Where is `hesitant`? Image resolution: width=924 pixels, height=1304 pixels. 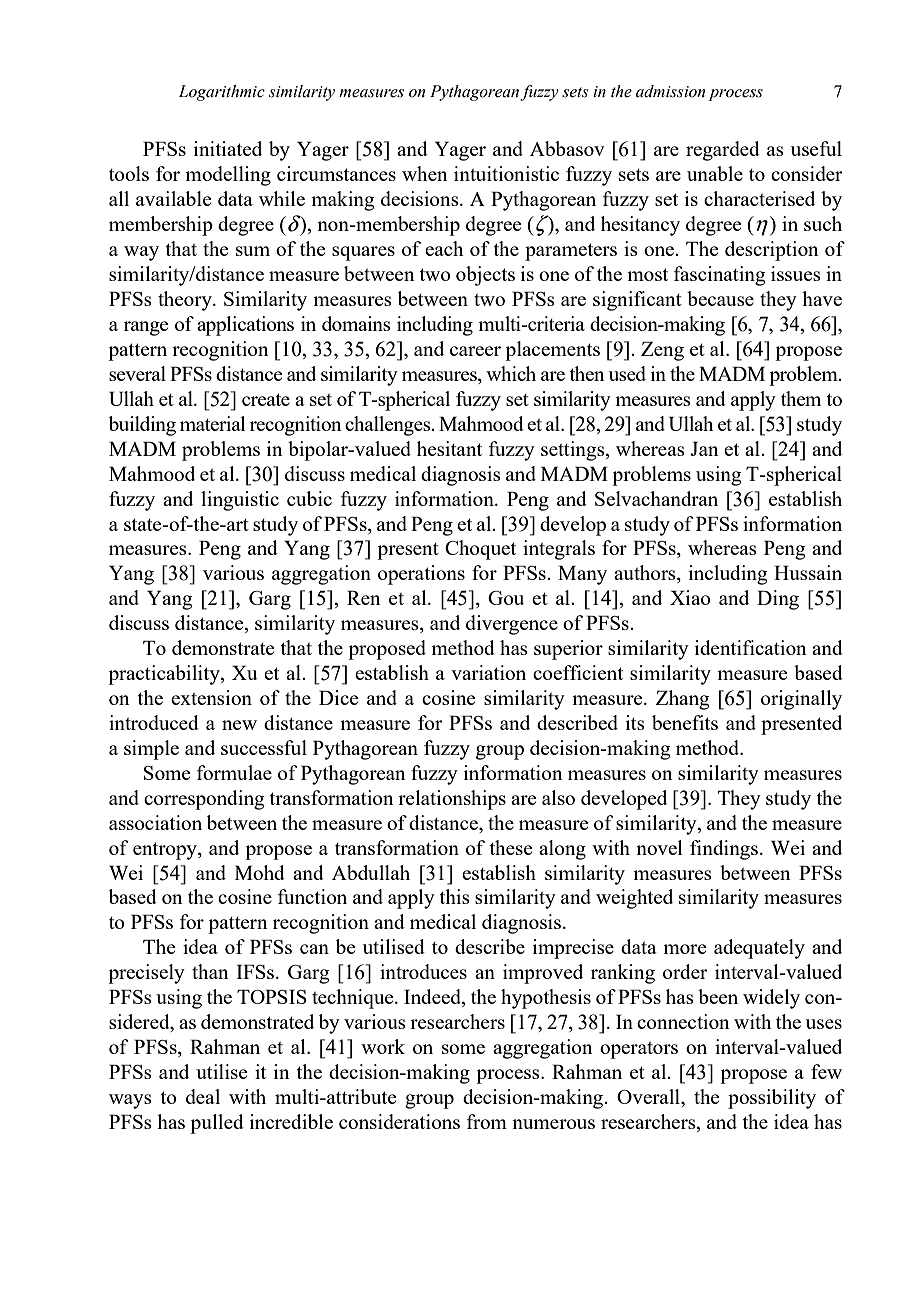
hesitant is located at coordinates (449, 448).
